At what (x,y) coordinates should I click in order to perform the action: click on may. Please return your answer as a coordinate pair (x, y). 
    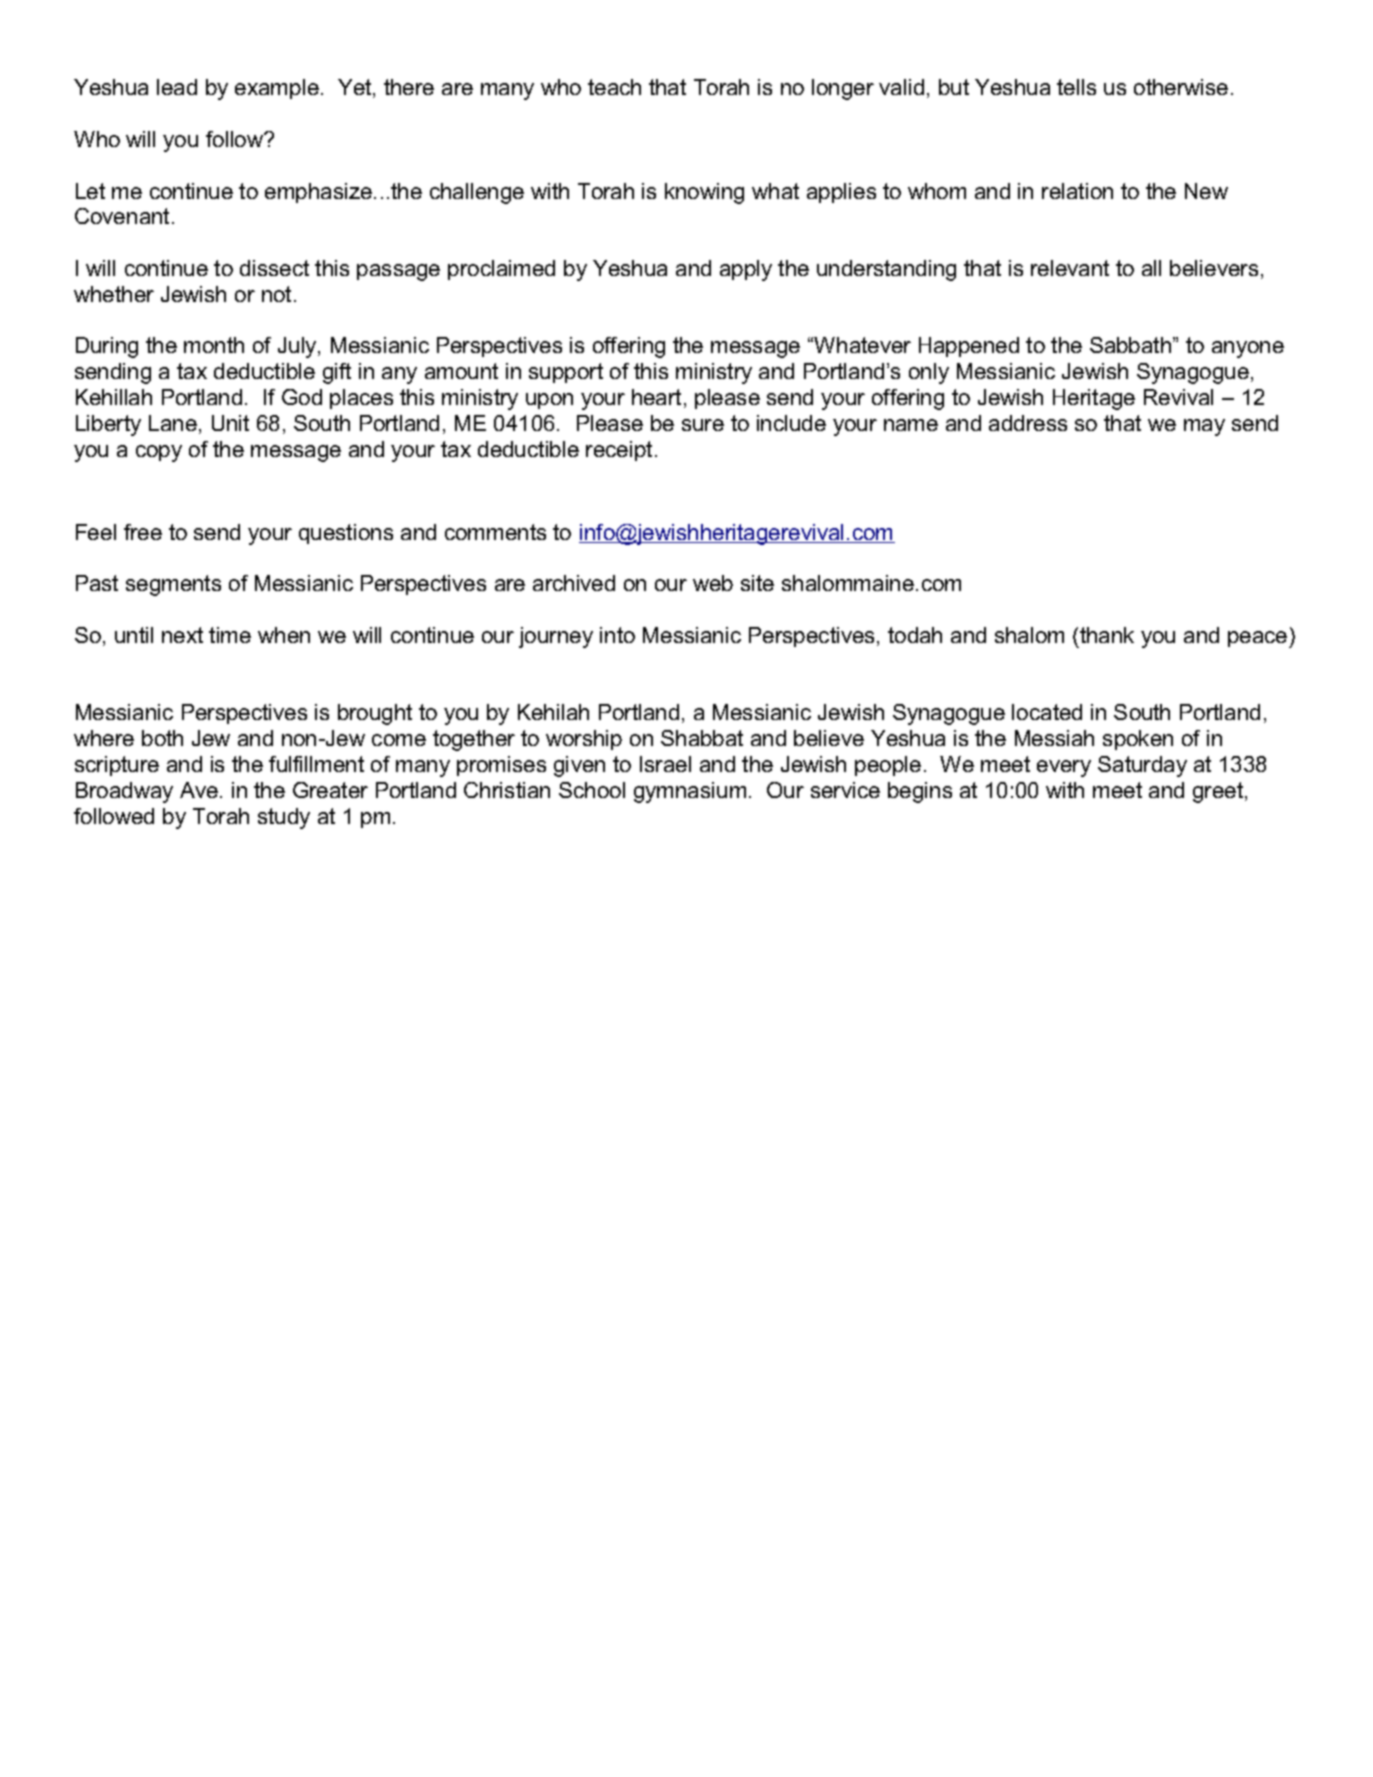
    Looking at the image, I should click on (1204, 427).
